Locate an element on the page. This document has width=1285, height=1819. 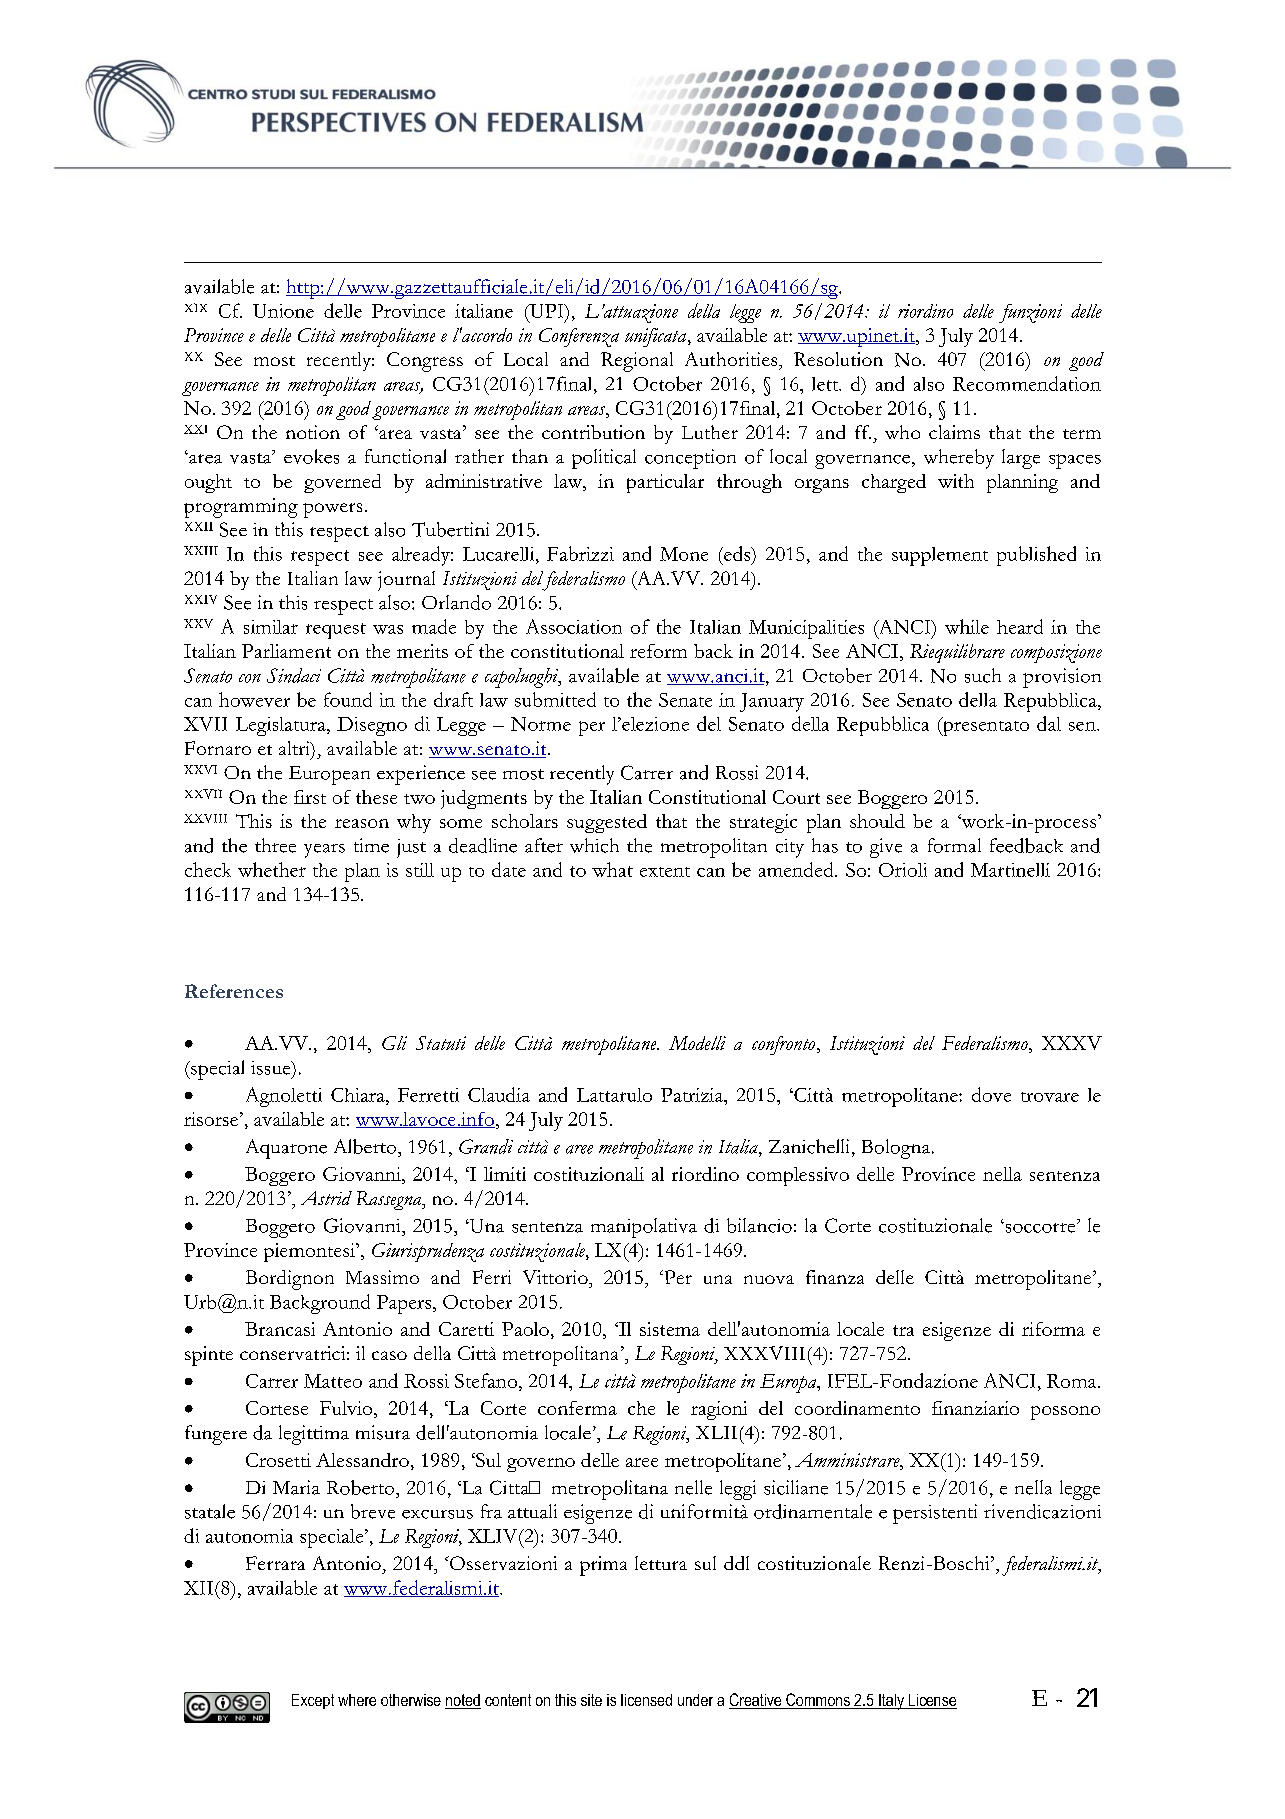
Parliament is located at coordinates (286, 651).
